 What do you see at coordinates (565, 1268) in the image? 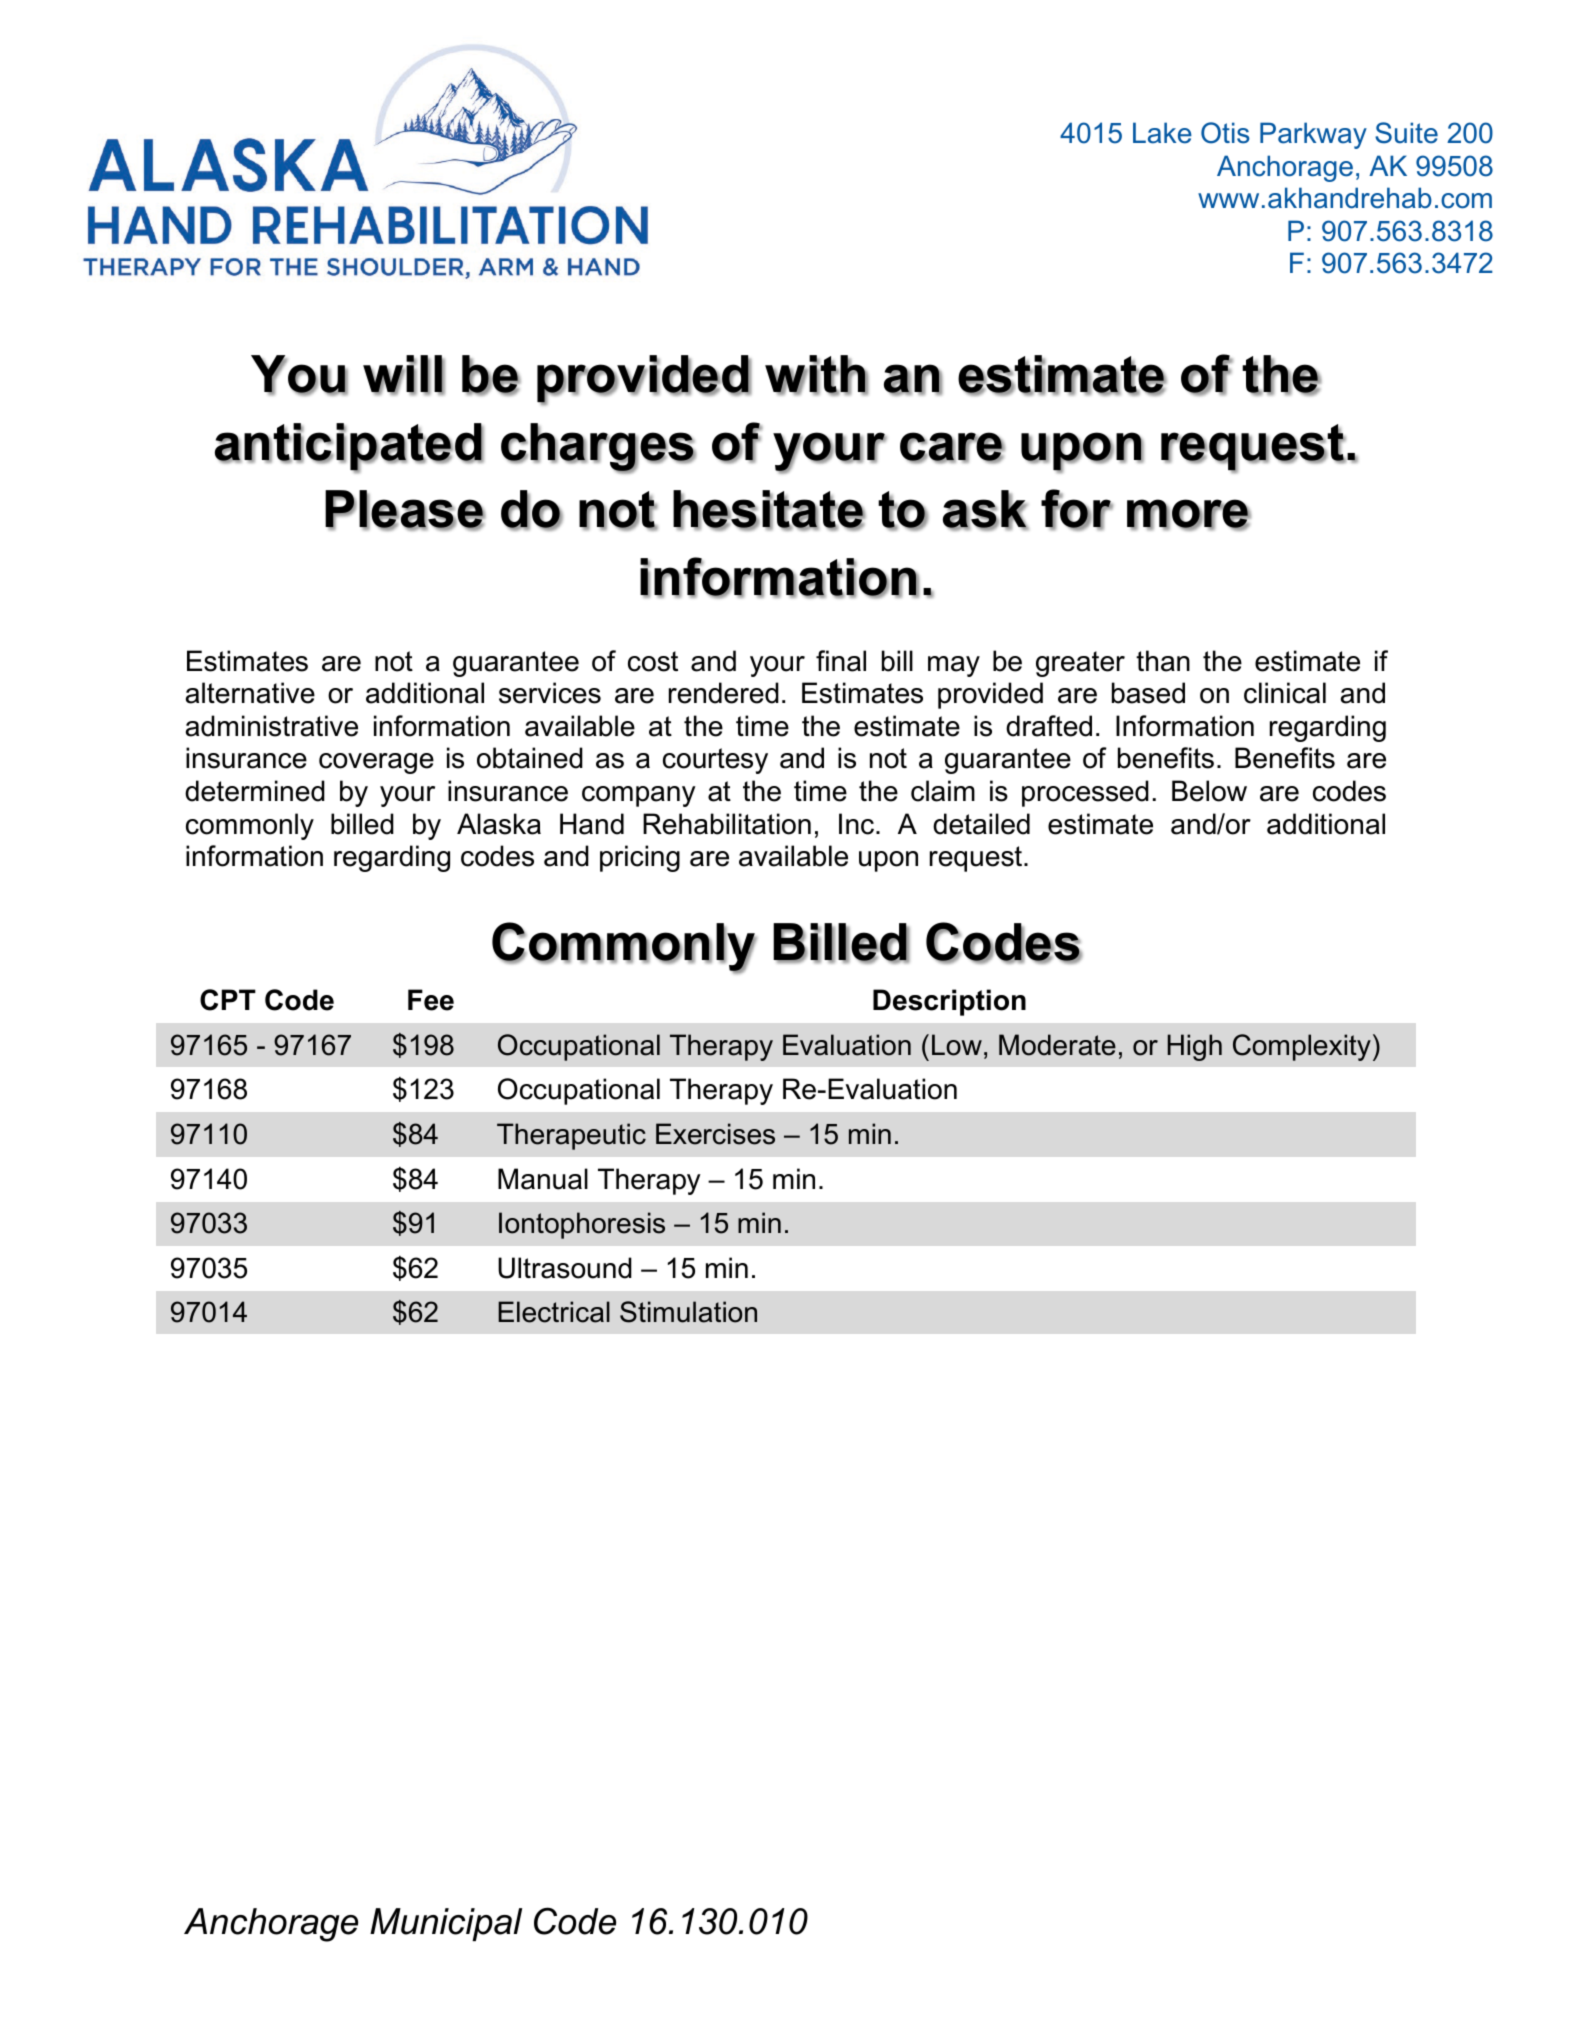
I see `Ultrasound` at bounding box center [565, 1268].
